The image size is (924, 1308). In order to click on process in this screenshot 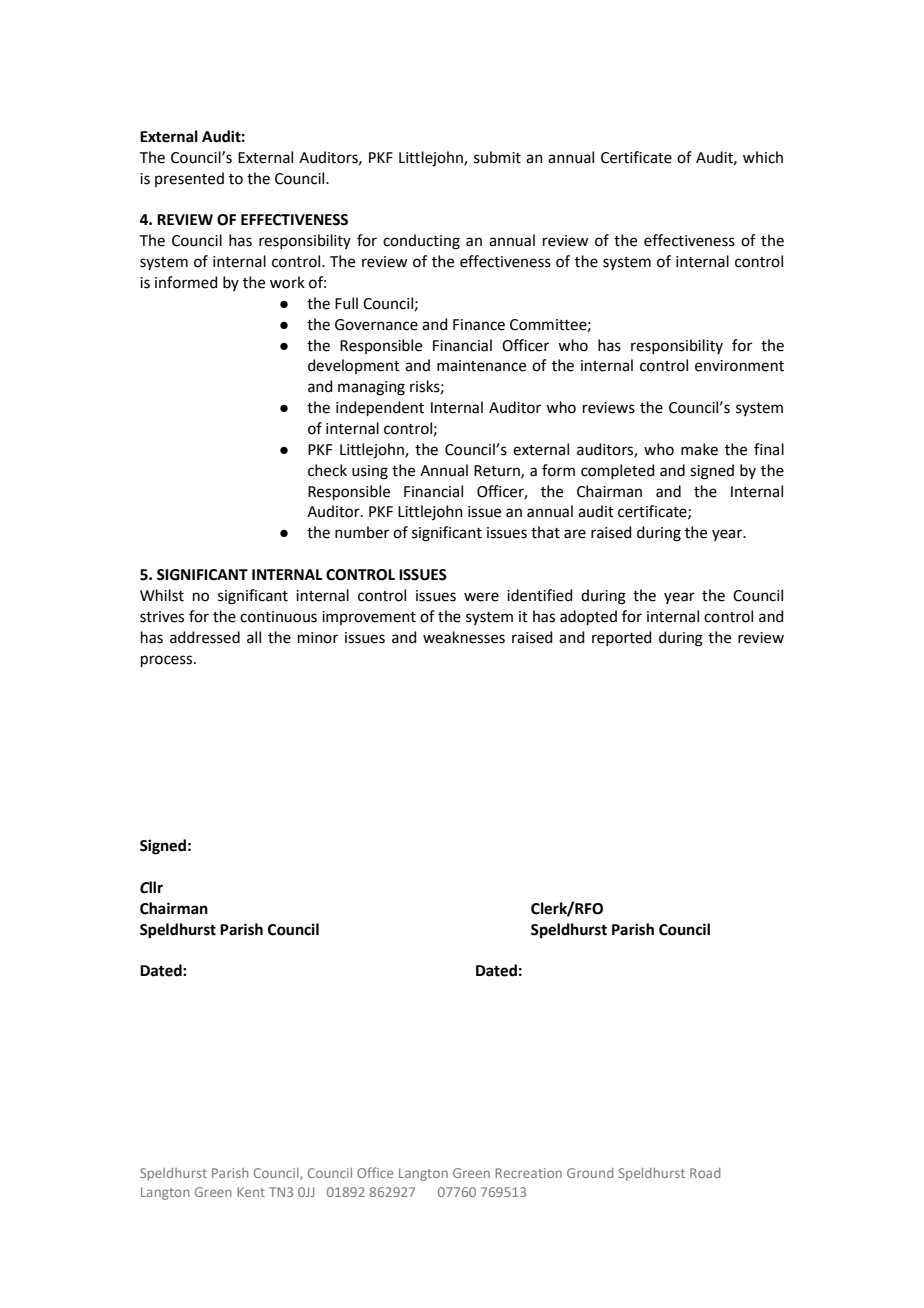, I will do `click(168, 661)`.
